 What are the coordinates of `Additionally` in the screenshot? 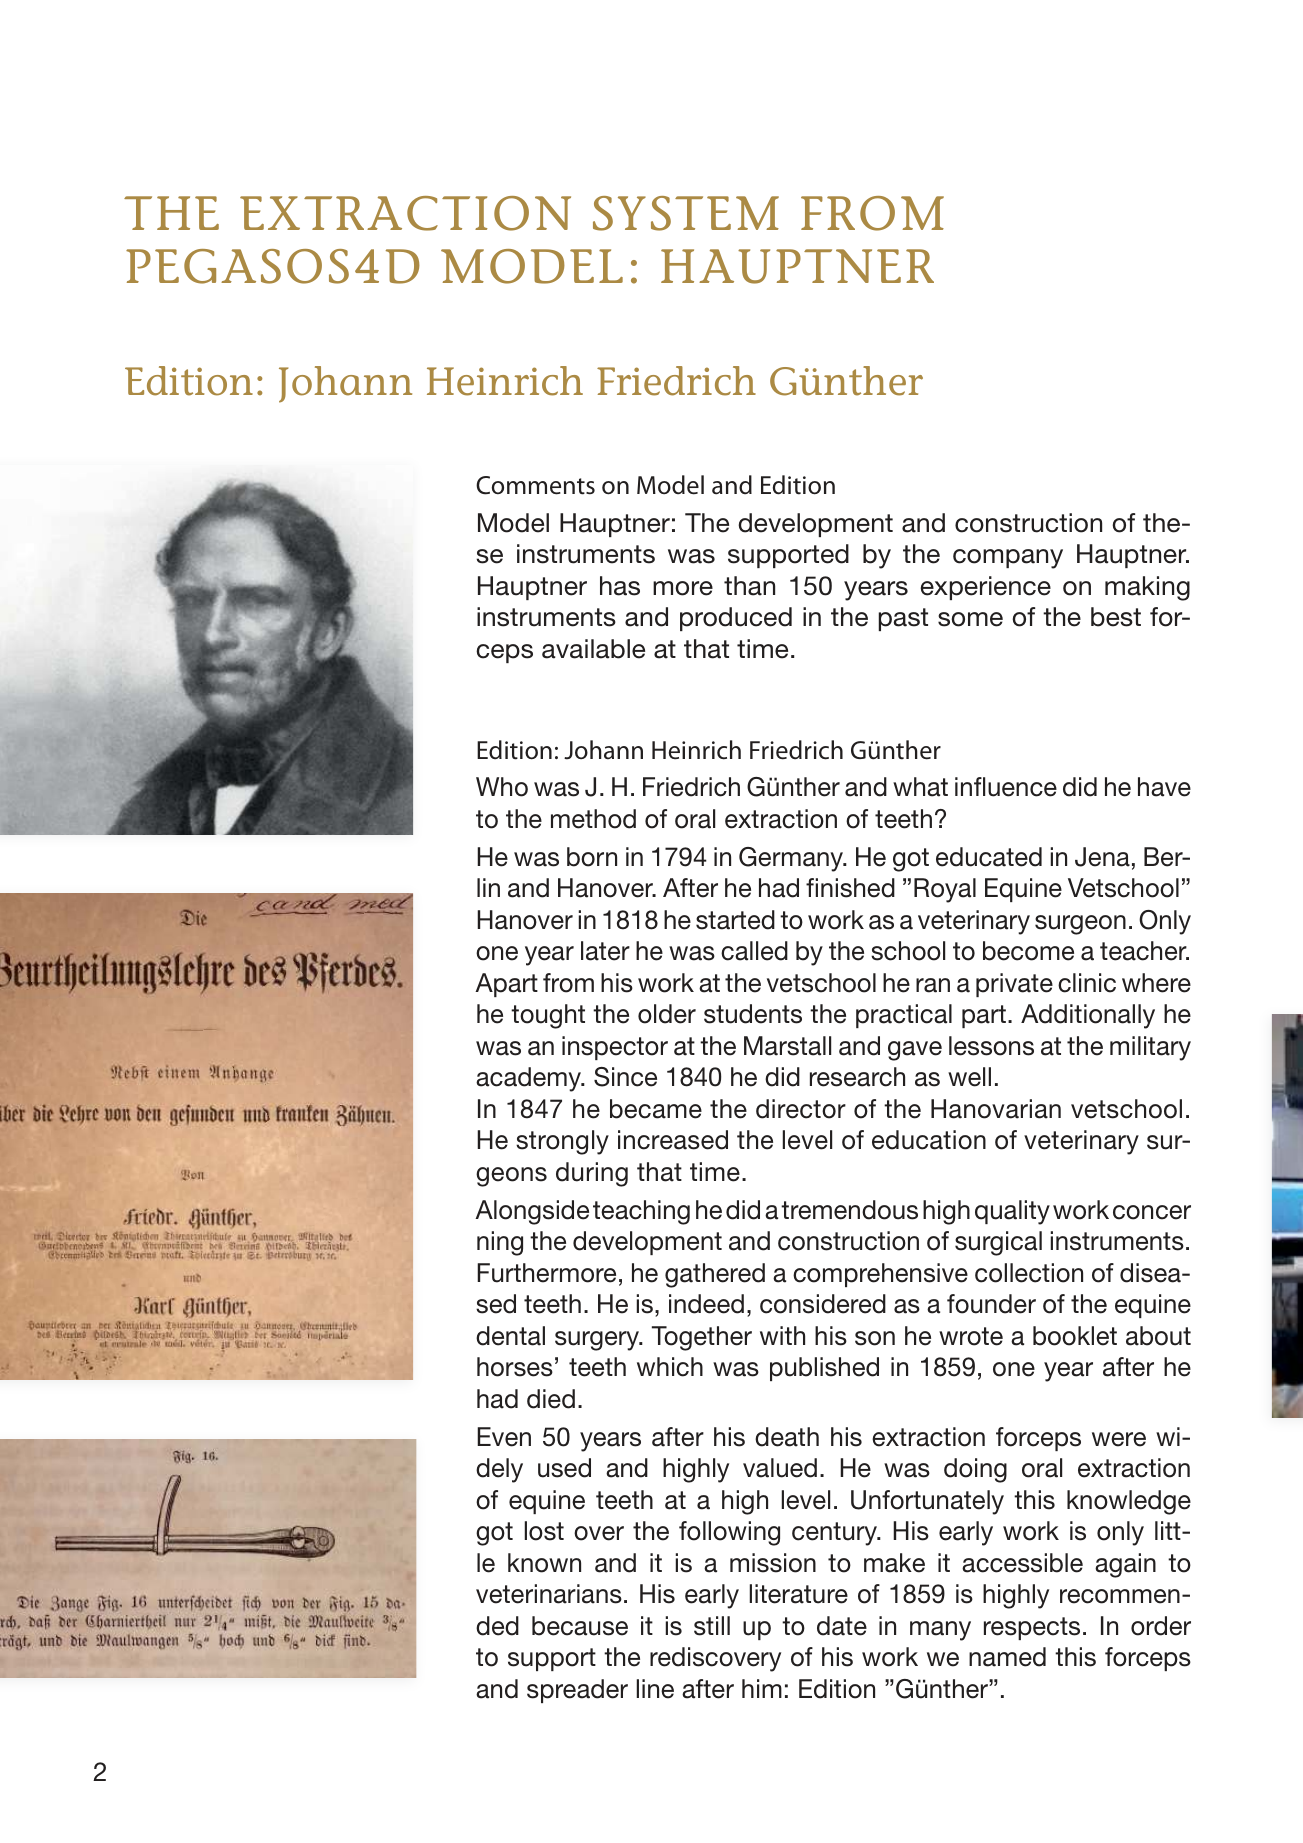 It's located at (1088, 1016).
